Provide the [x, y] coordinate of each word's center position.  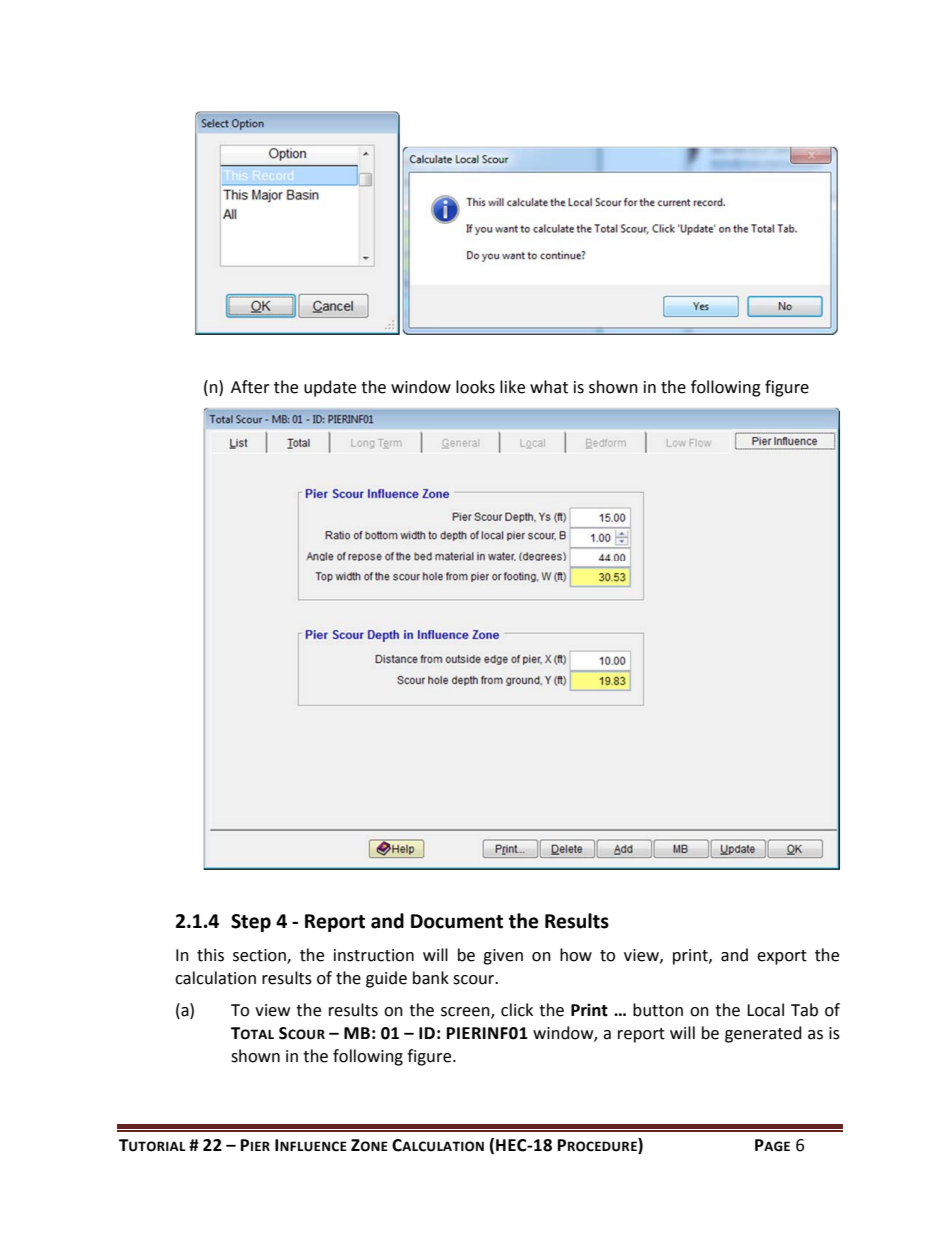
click [517, 1010]
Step [251, 923]
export [782, 957]
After [250, 387]
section [260, 956]
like [512, 387]
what [549, 387]
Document [457, 921]
